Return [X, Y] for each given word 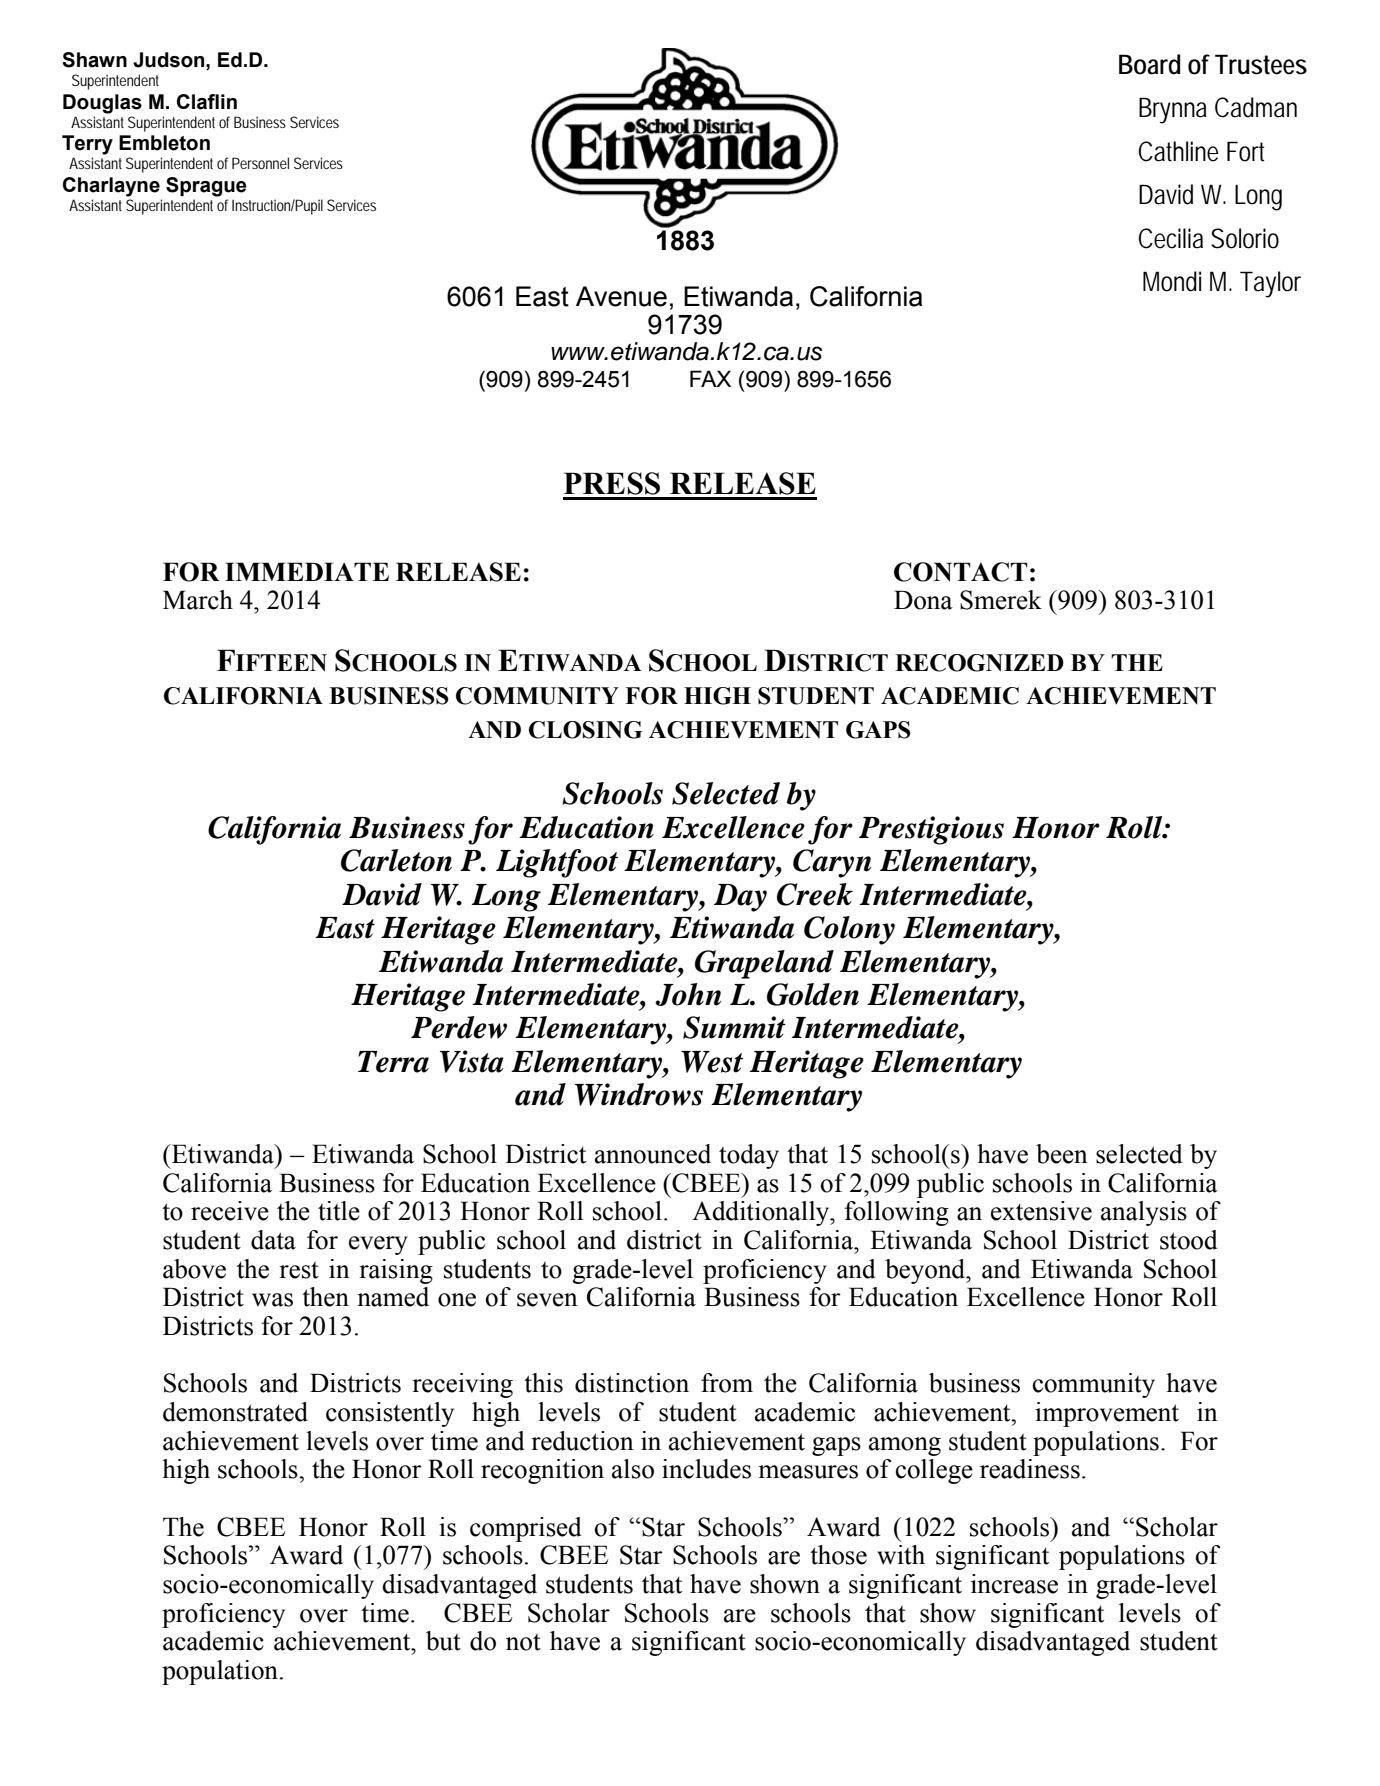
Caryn [832, 863]
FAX [710, 378]
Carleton [396, 860]
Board [1149, 64]
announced [653, 1154]
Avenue [621, 296]
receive [230, 1211]
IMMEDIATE [307, 571]
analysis [1144, 1213]
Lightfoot [557, 863]
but [443, 1641]
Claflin [207, 102]
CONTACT [960, 572]
